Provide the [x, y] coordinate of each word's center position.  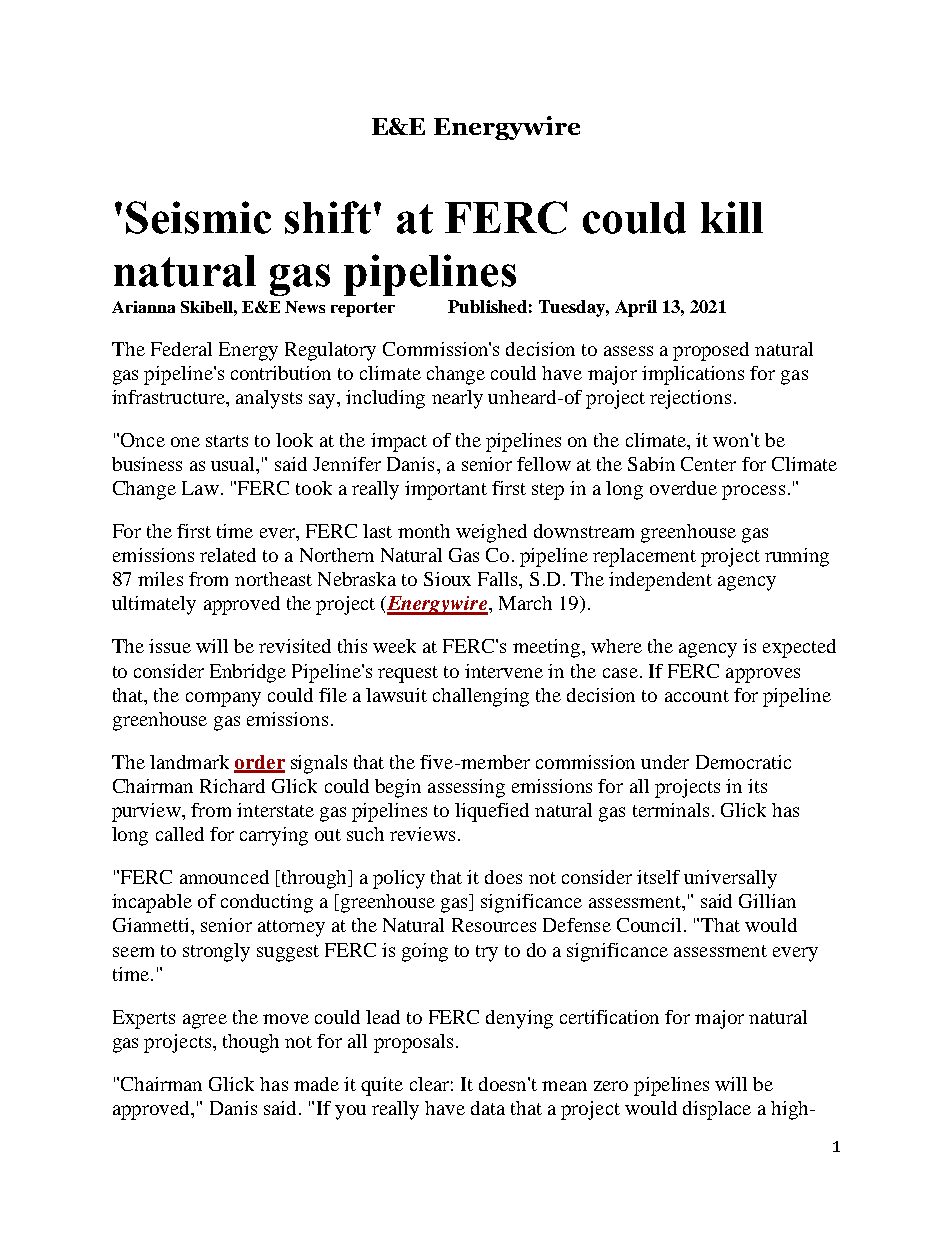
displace [717, 1110]
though [251, 1043]
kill [732, 217]
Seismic [198, 217]
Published [487, 306]
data [488, 1108]
